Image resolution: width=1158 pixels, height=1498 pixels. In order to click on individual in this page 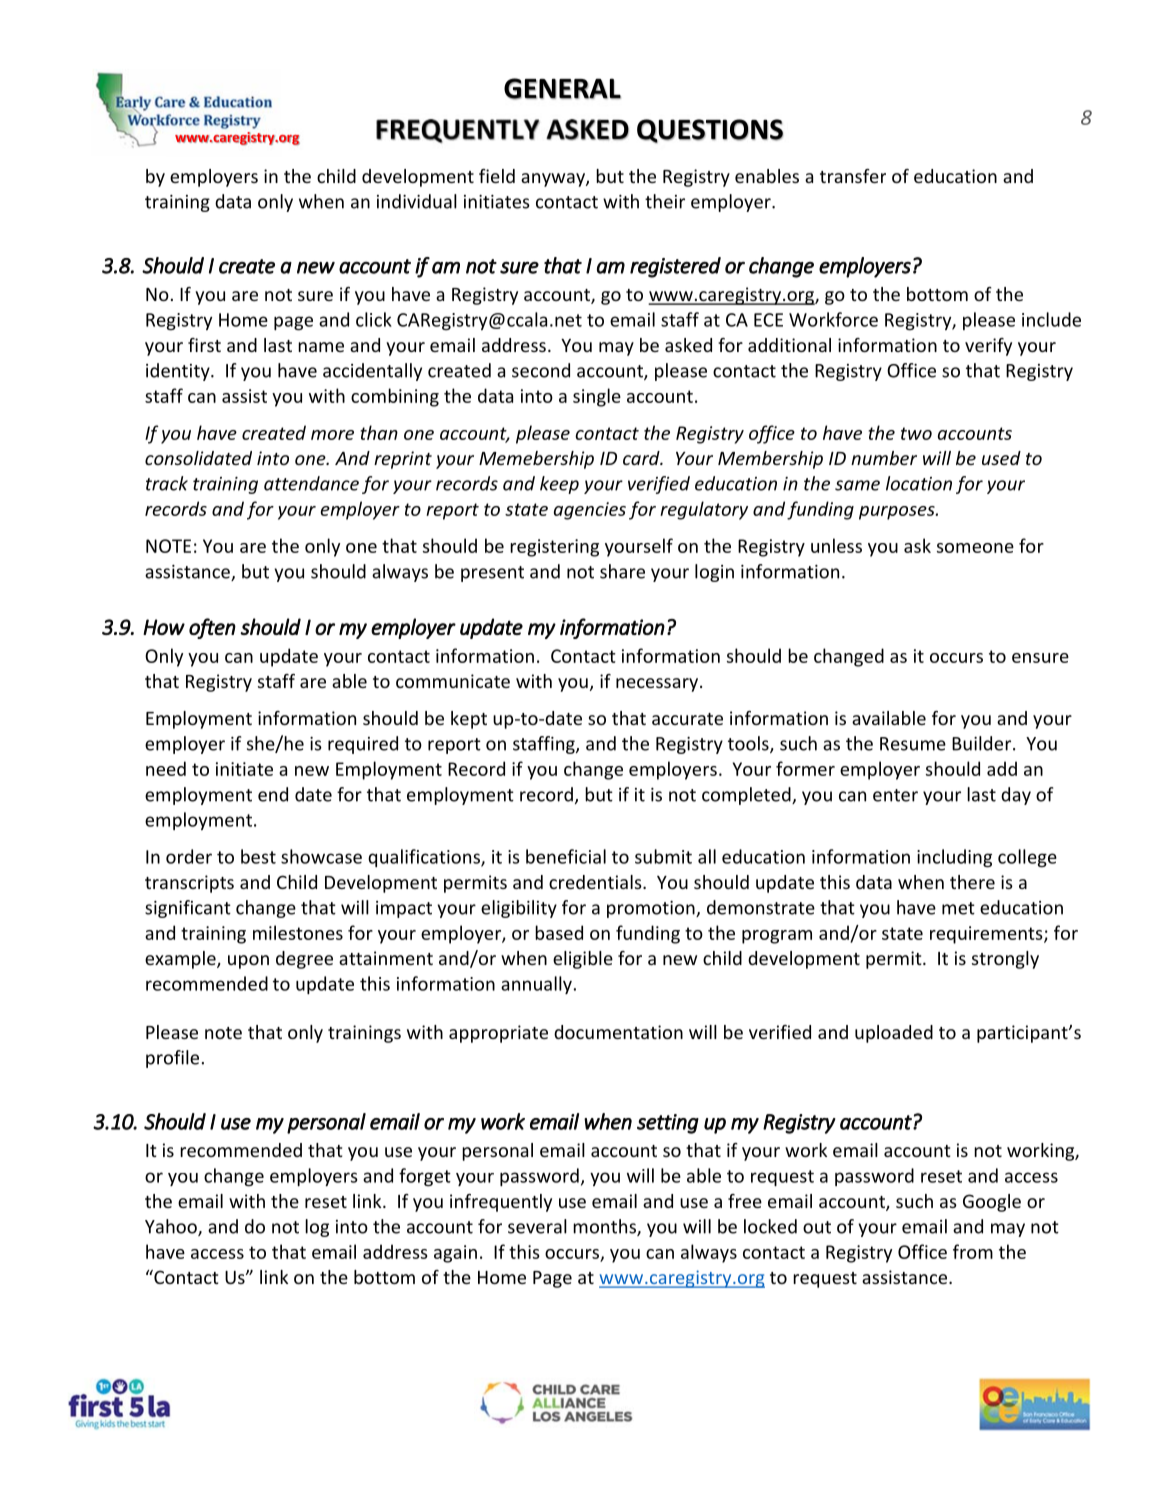, I will do `click(417, 201)`.
